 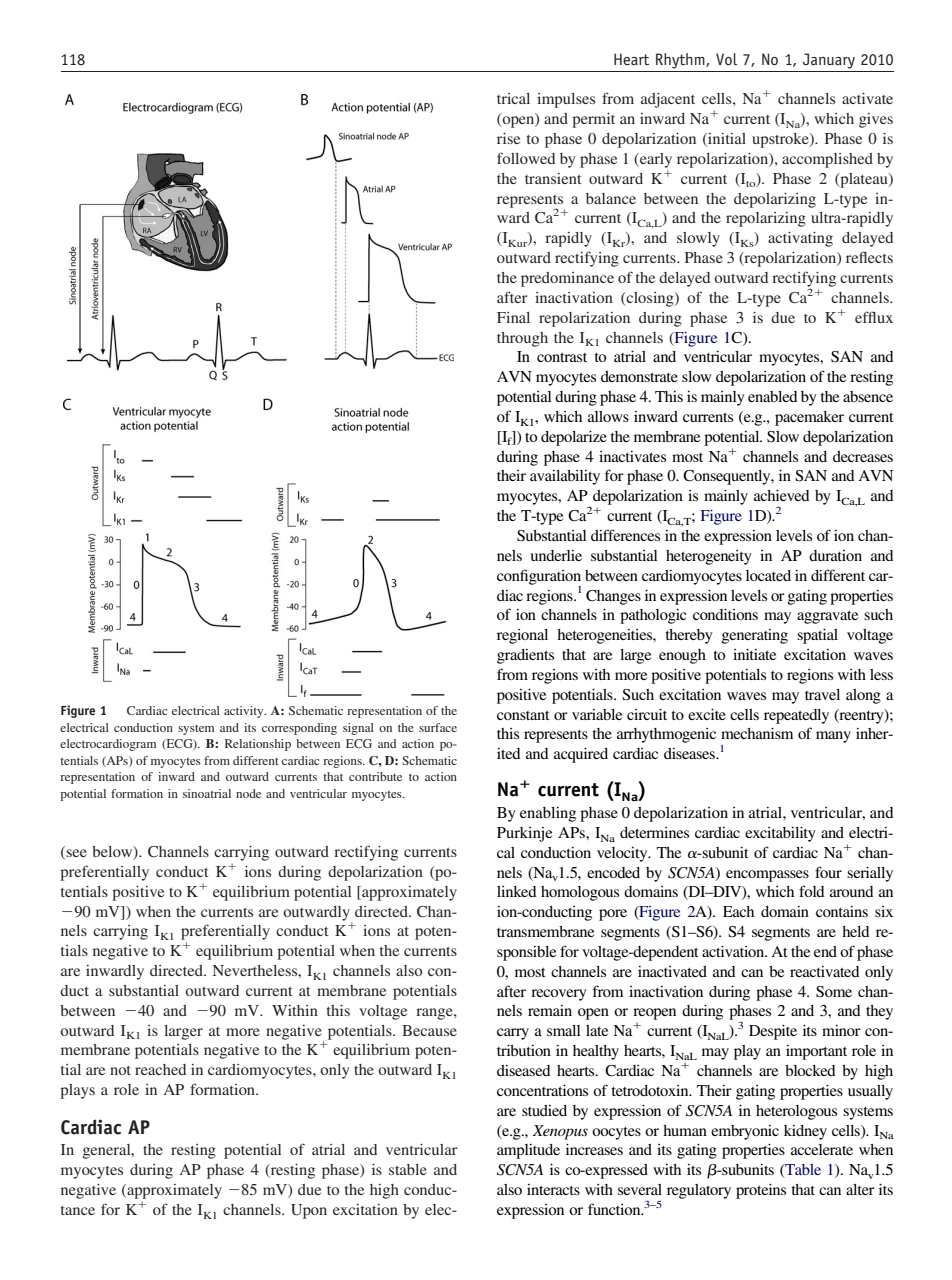 I want to click on followed, so click(x=526, y=158).
